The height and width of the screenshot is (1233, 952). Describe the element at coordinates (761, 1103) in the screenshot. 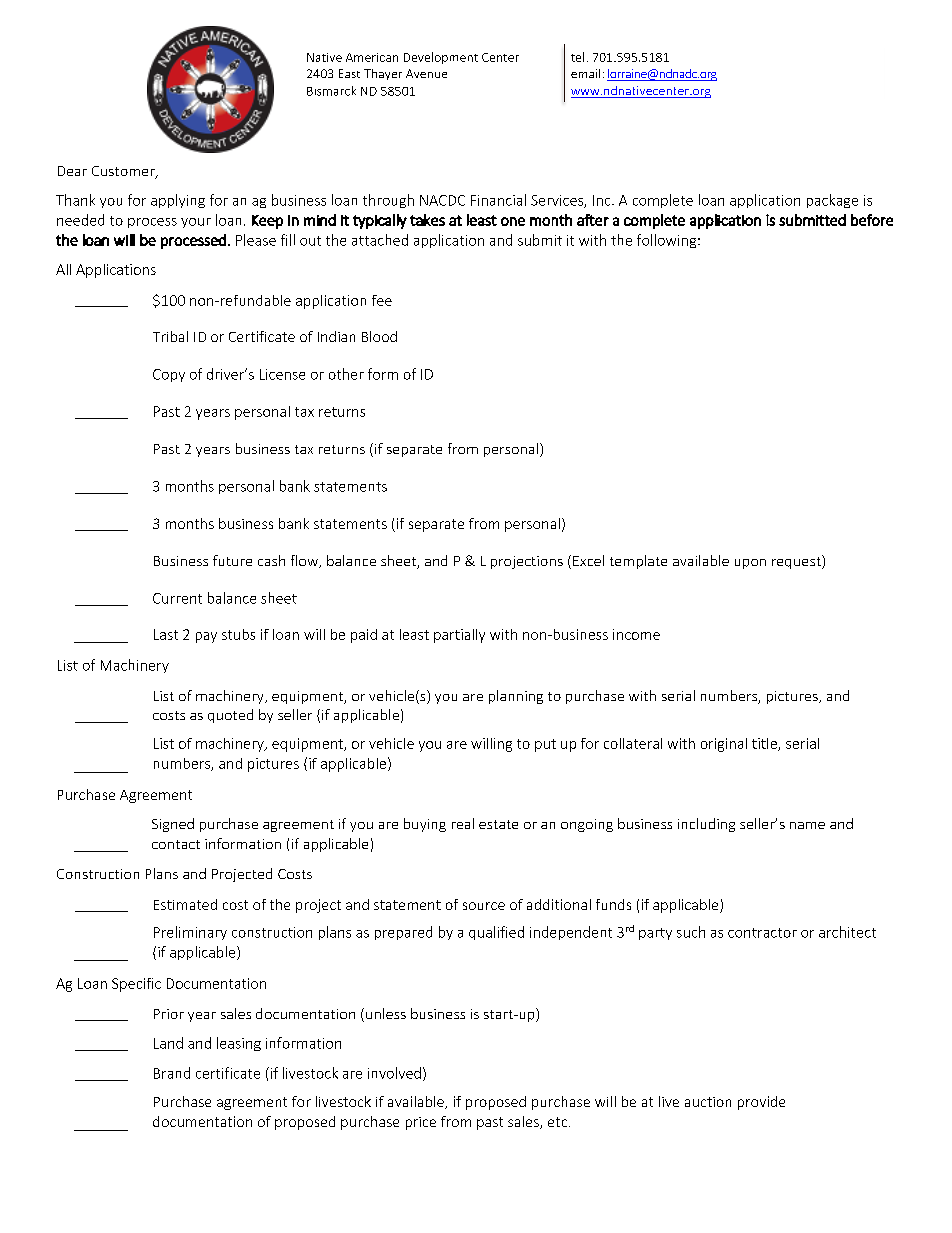

I see `provide` at that location.
